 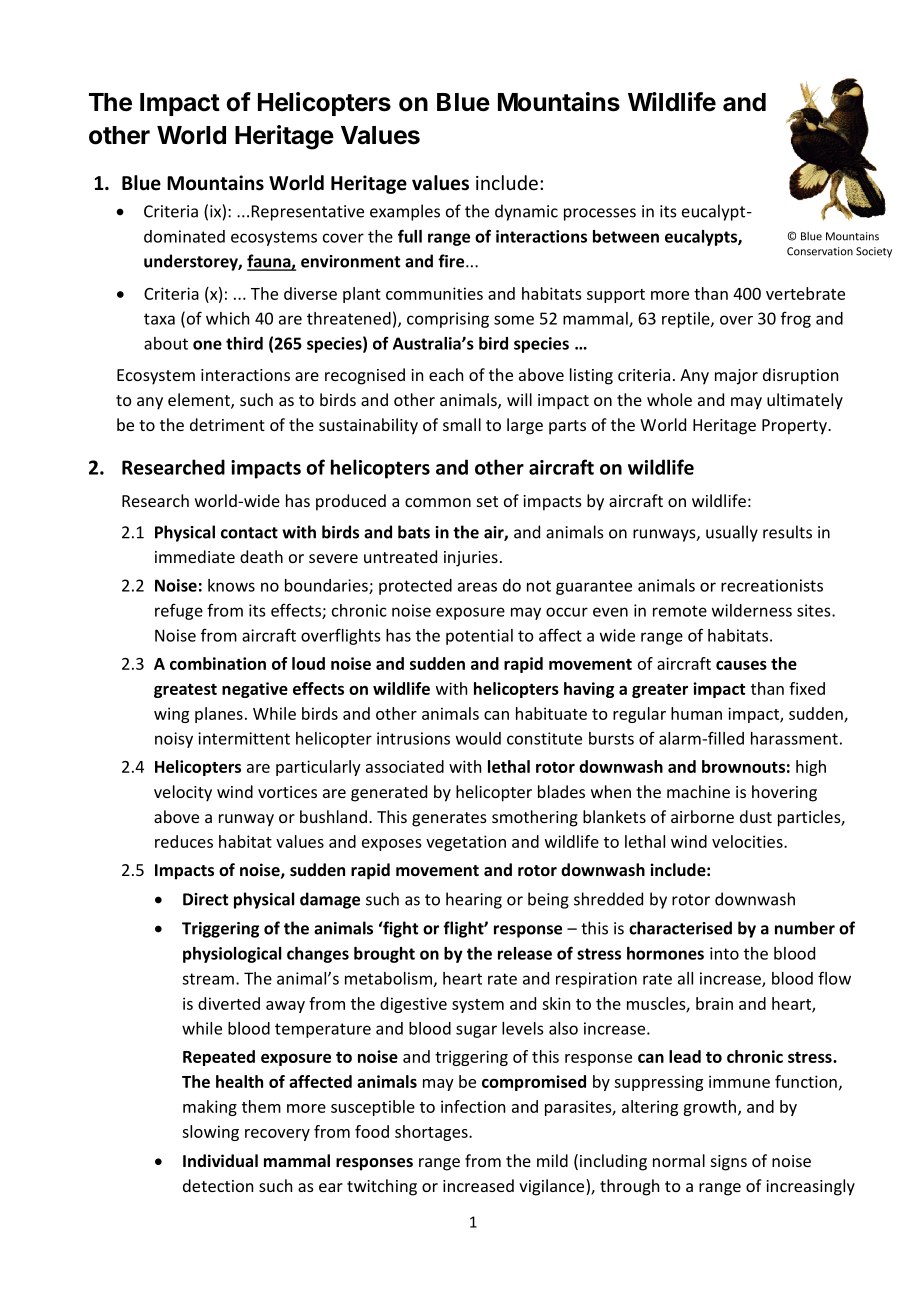 What do you see at coordinates (526, 212) in the page?
I see `dynamic` at bounding box center [526, 212].
